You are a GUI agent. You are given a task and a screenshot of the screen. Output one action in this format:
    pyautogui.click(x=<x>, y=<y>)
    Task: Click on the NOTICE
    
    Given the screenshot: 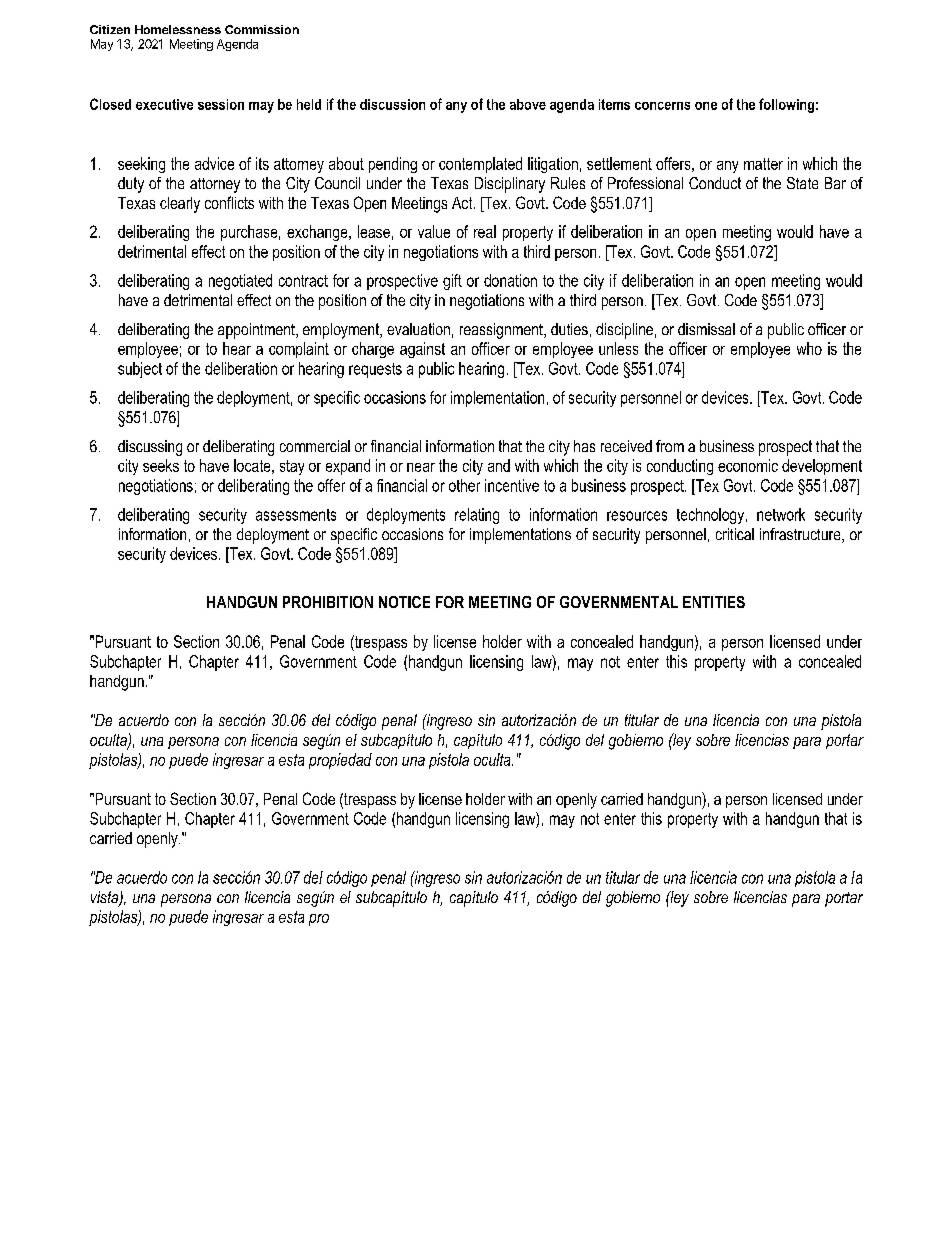 What is the action you would take?
    pyautogui.click(x=404, y=602)
